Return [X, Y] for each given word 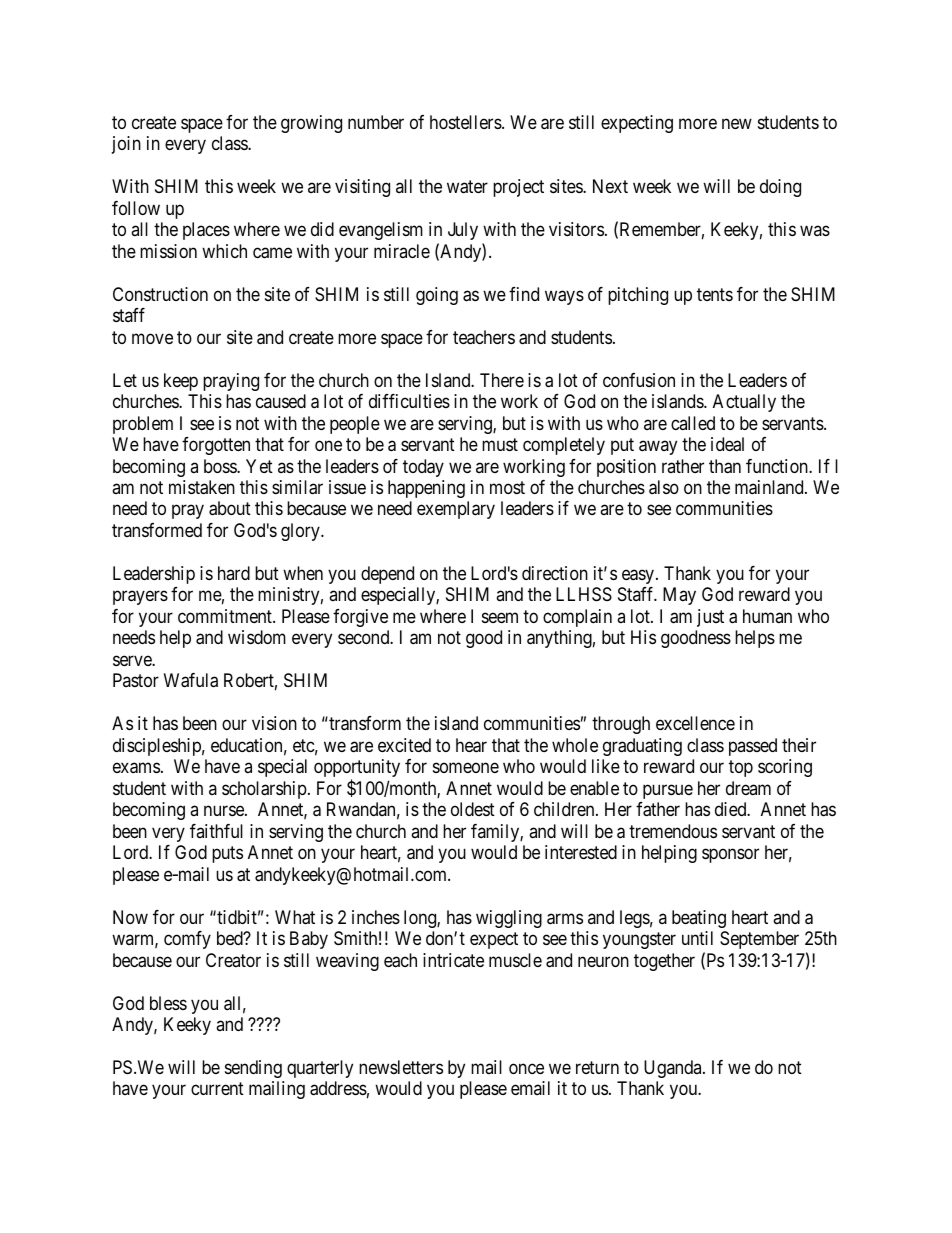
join [126, 145]
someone [466, 768]
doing [780, 188]
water [467, 187]
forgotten [216, 446]
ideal [727, 444]
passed [753, 747]
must [500, 444]
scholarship [264, 790]
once [526, 1068]
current [217, 1089]
